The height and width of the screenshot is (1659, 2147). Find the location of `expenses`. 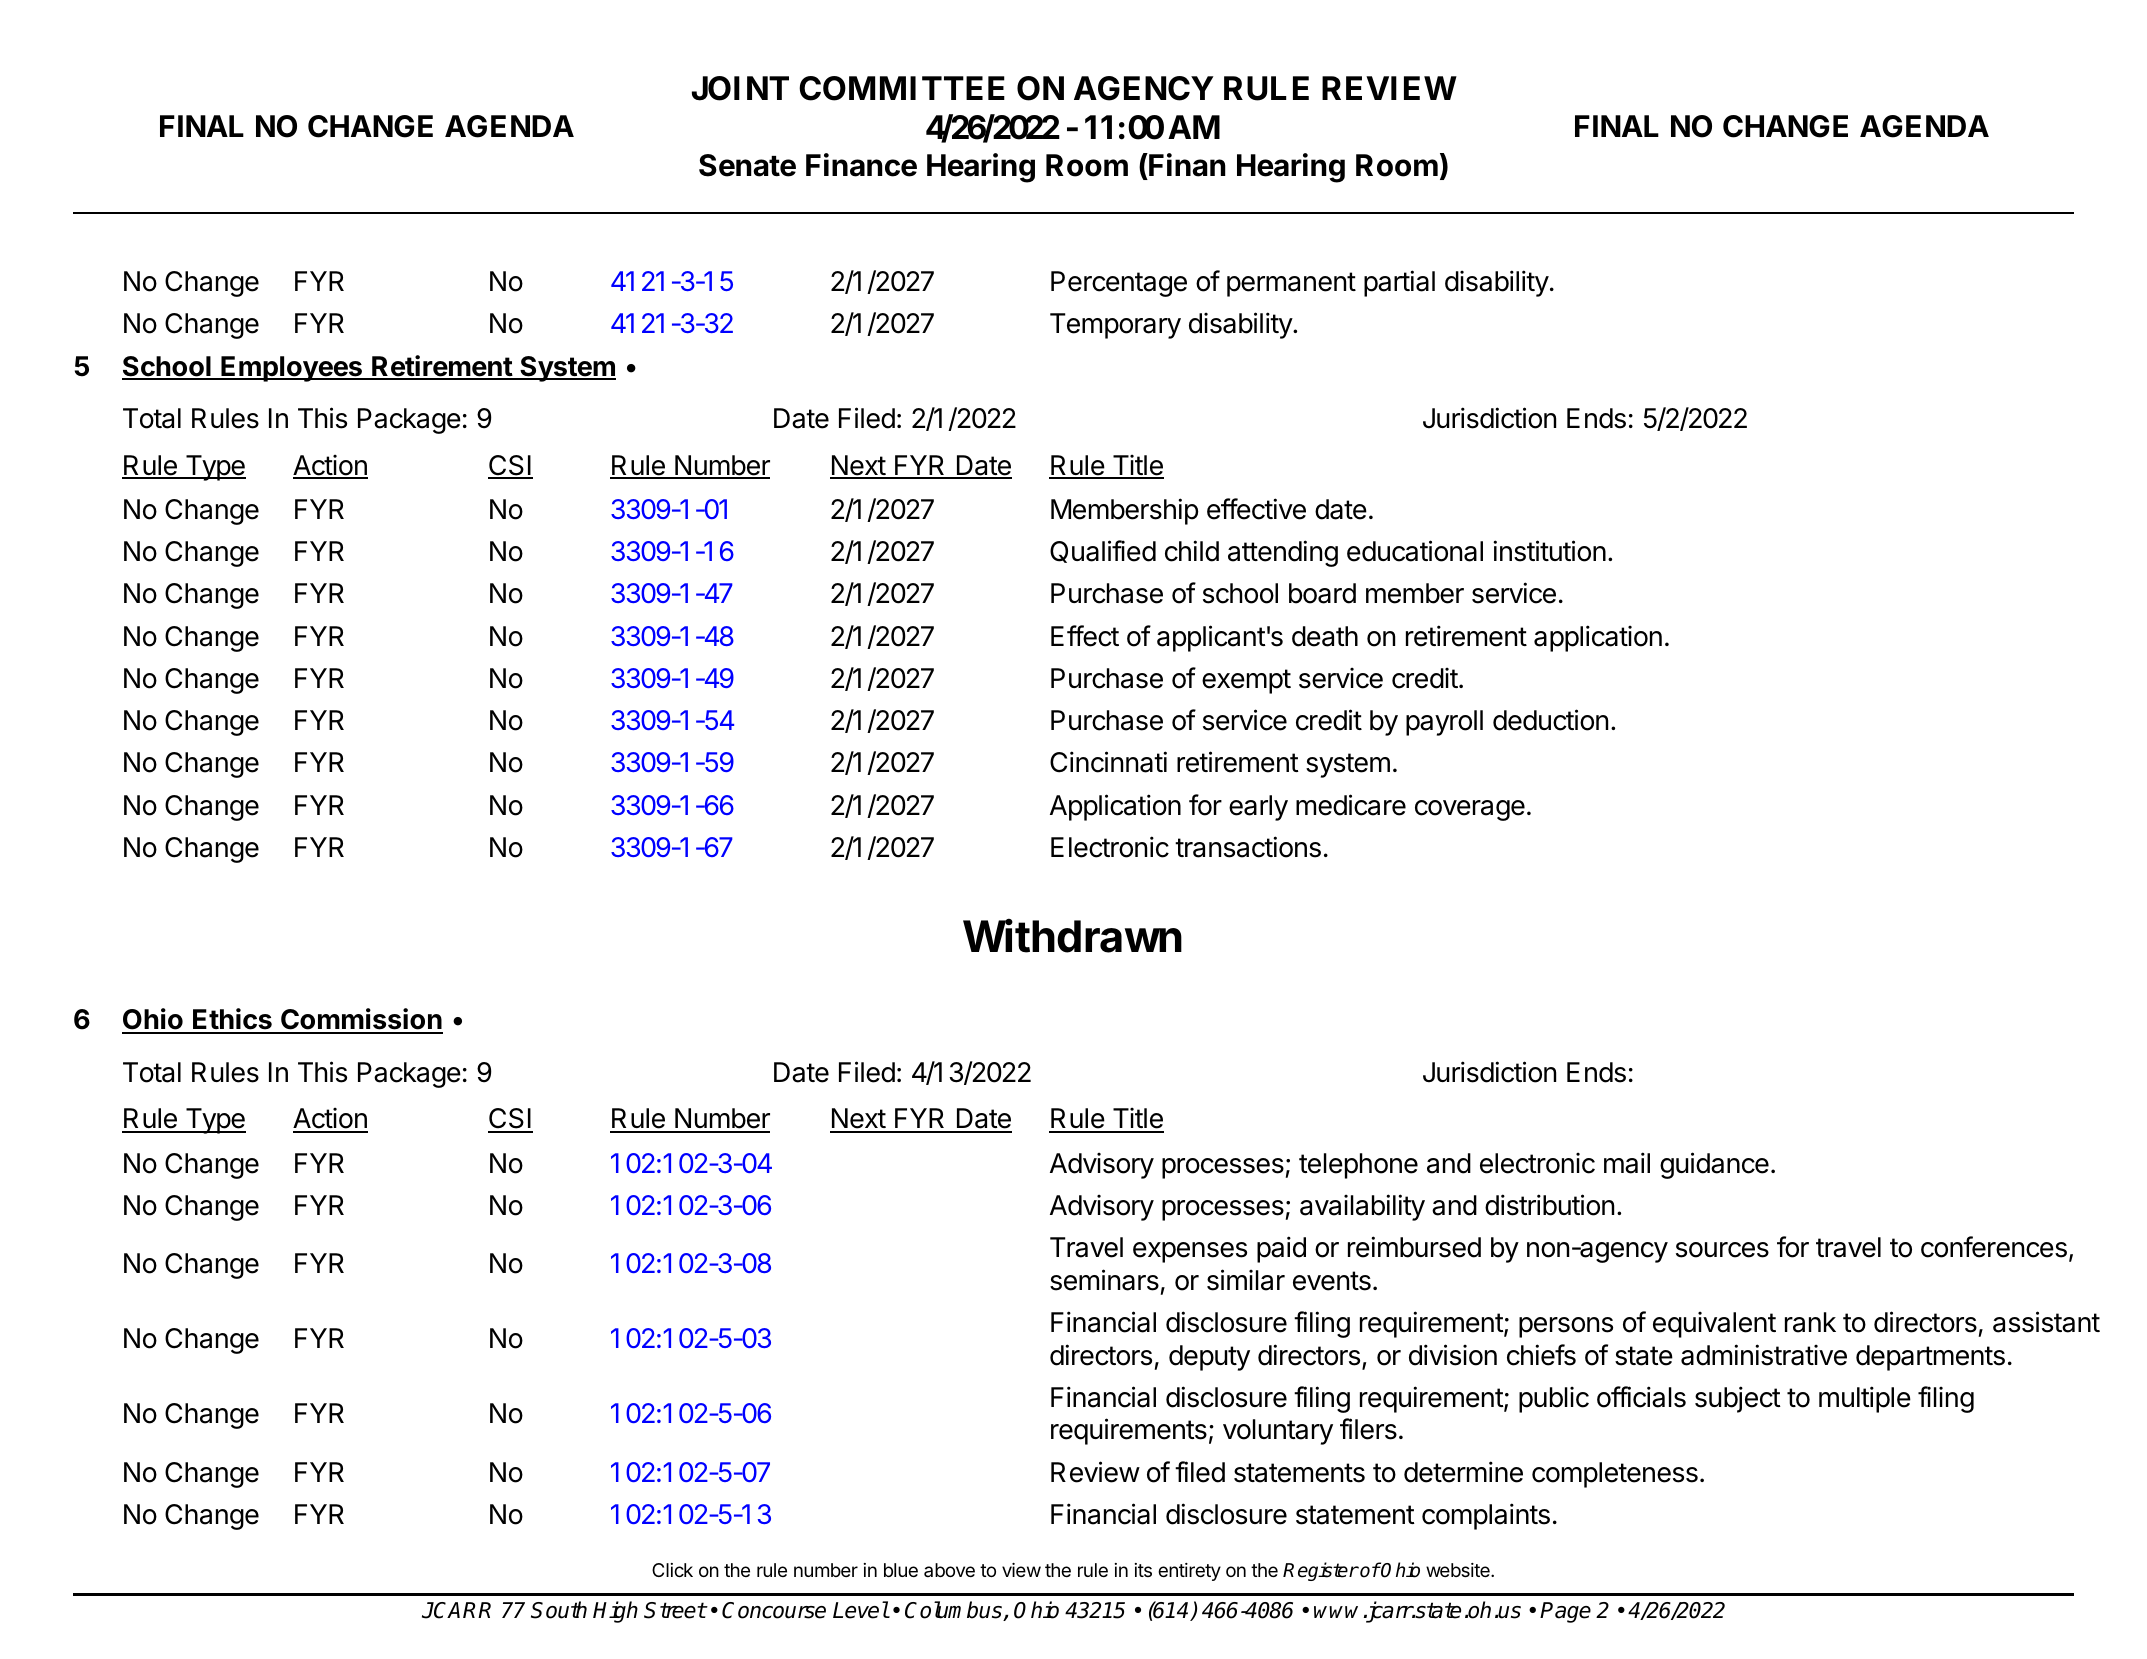

expenses is located at coordinates (1190, 1252).
